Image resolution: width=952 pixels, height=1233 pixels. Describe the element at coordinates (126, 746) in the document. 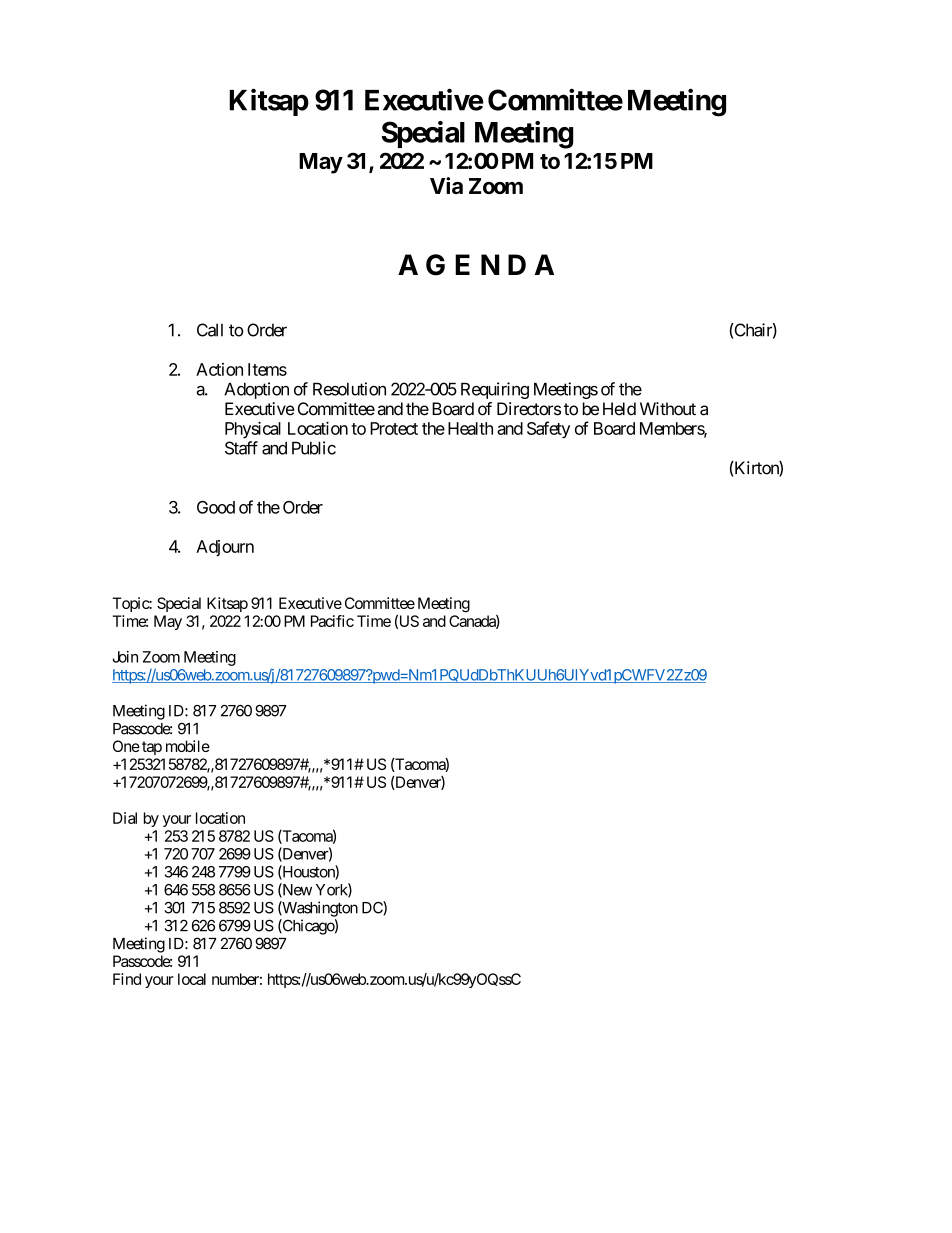

I see `One` at that location.
